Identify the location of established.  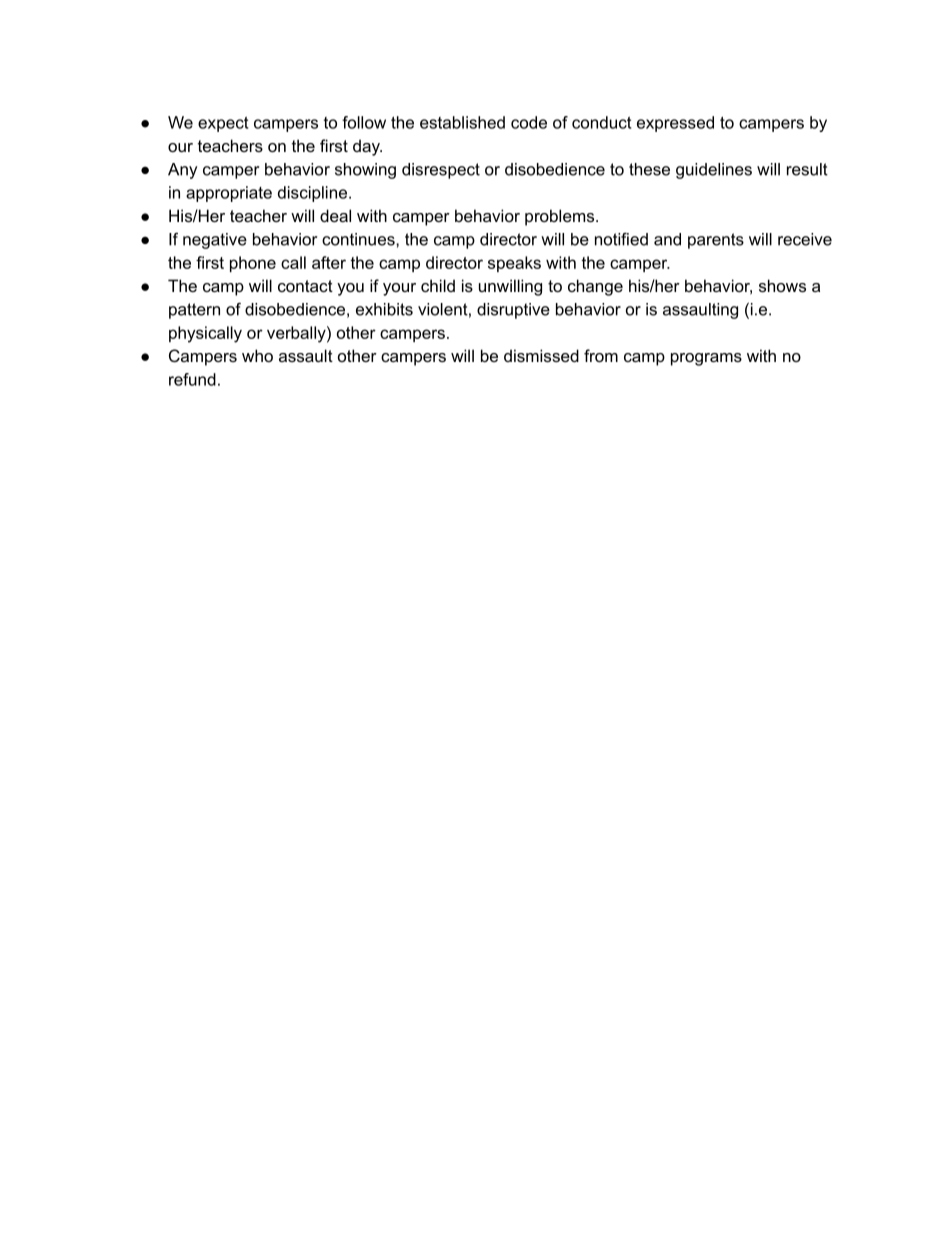
(462, 122).
